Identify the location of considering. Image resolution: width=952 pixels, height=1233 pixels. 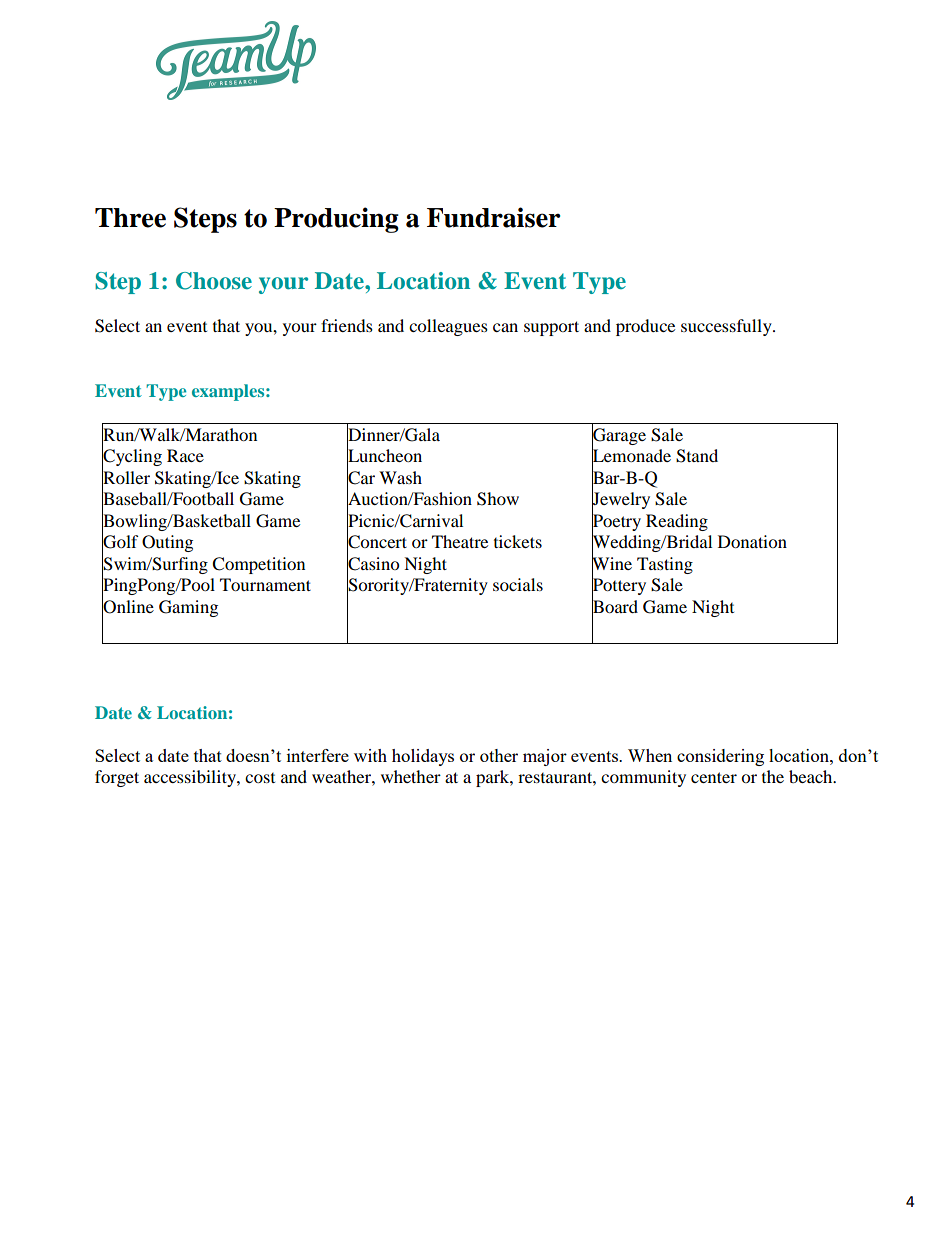
(720, 757).
